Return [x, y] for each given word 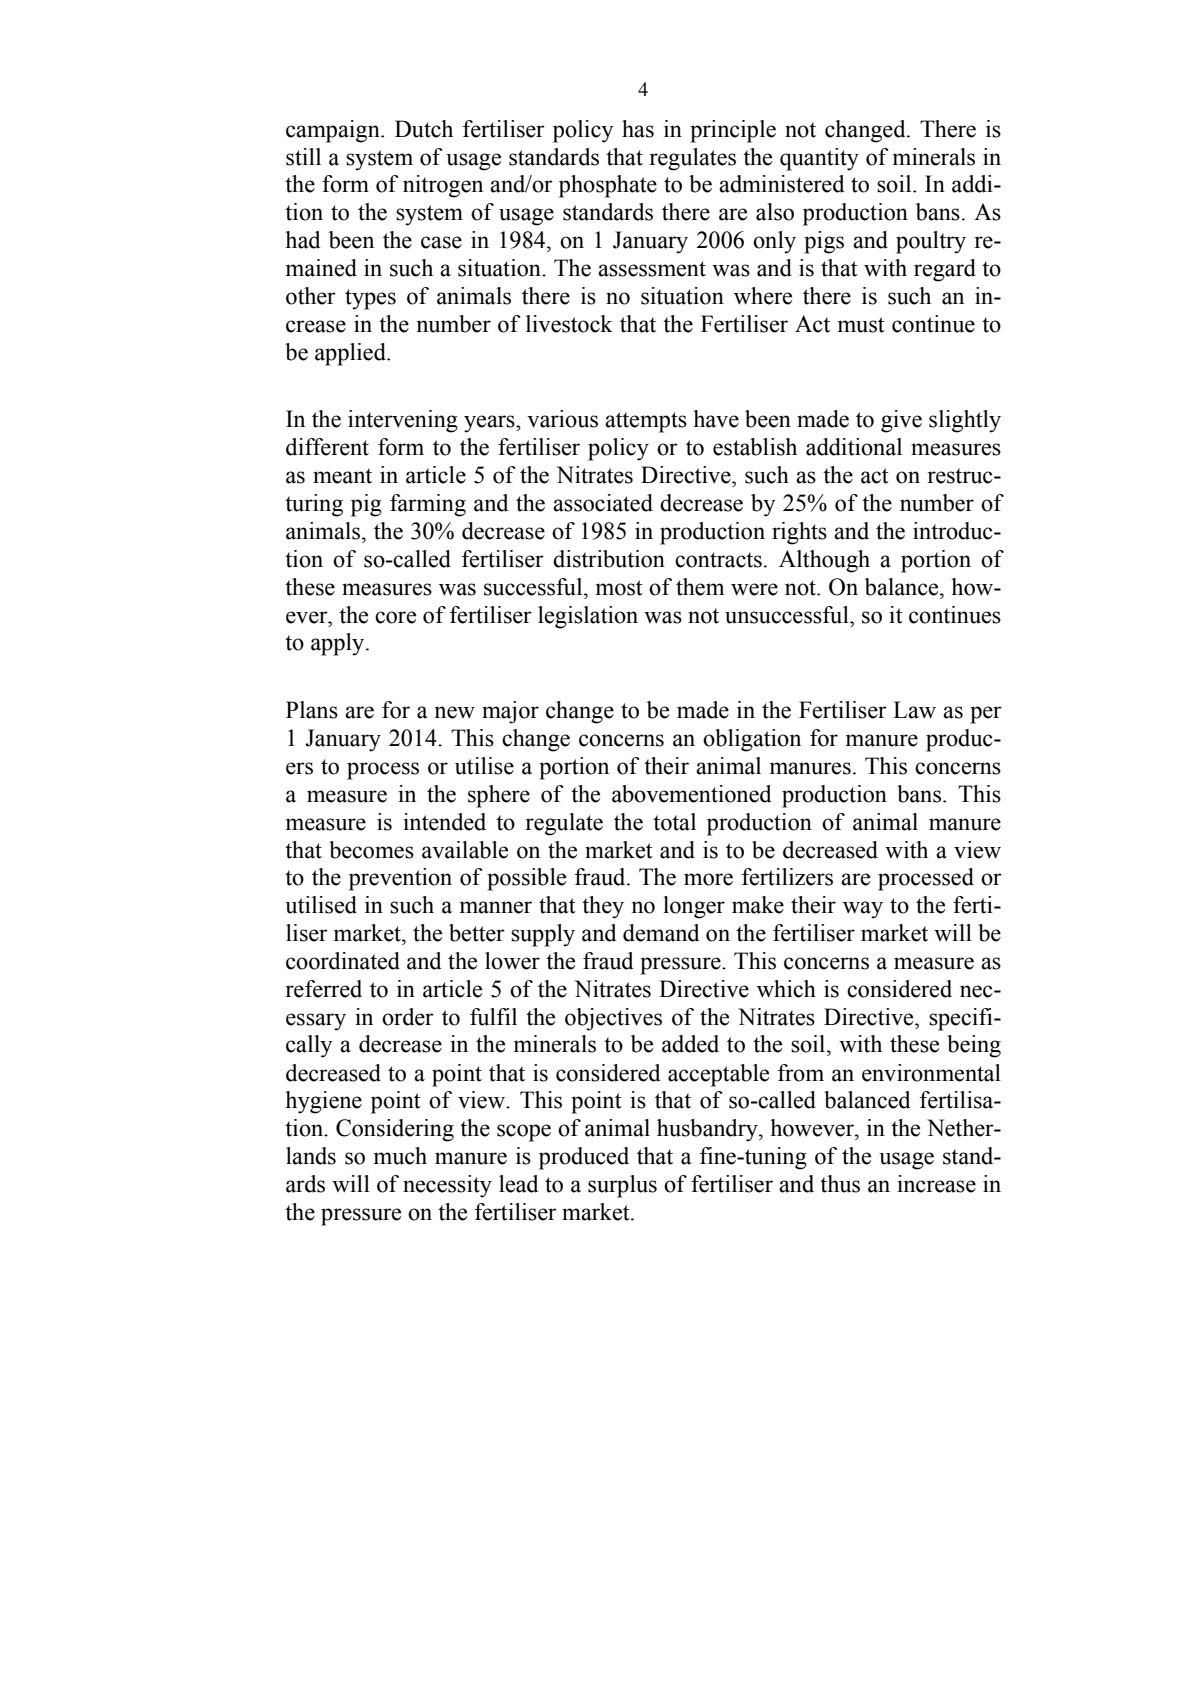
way [863, 910]
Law [914, 710]
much [400, 1156]
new [454, 712]
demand [661, 933]
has [638, 129]
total [674, 822]
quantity [819, 159]
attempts [646, 422]
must [861, 325]
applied [351, 354]
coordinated [343, 961]
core [395, 617]
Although [824, 561]
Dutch [424, 129]
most [619, 588]
